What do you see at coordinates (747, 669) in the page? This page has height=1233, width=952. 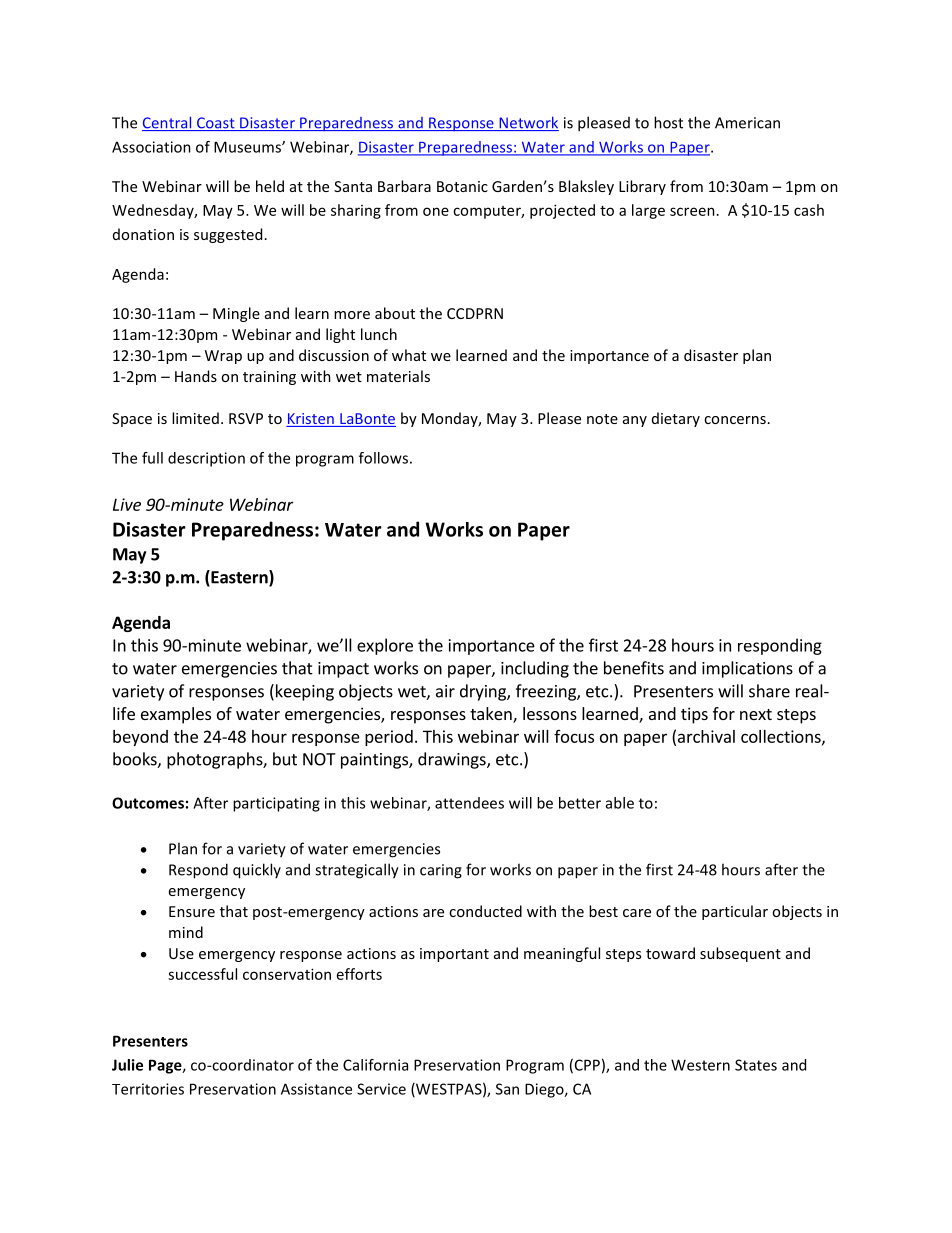 I see `implications` at bounding box center [747, 669].
